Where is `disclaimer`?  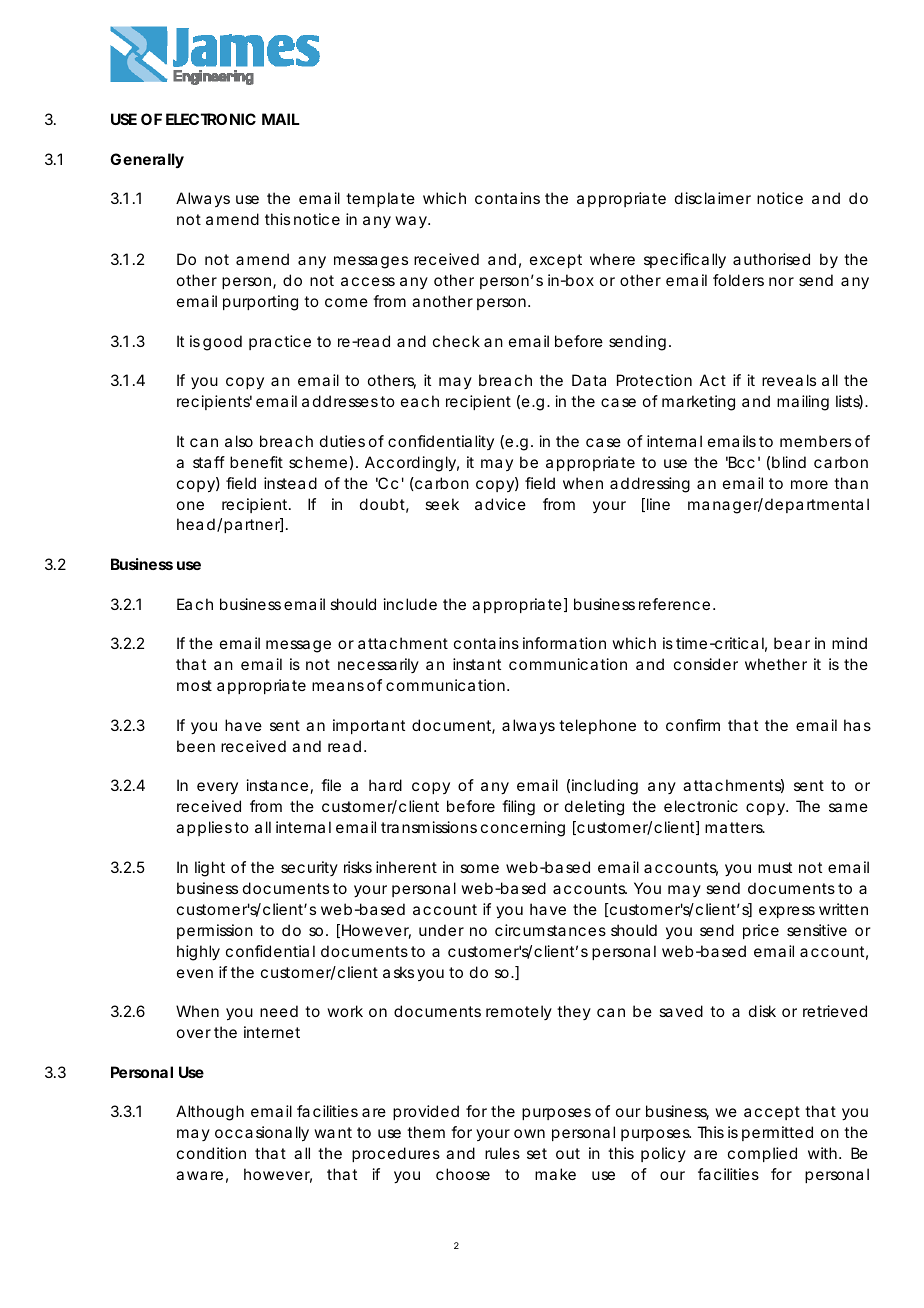
disclaimer is located at coordinates (713, 198).
